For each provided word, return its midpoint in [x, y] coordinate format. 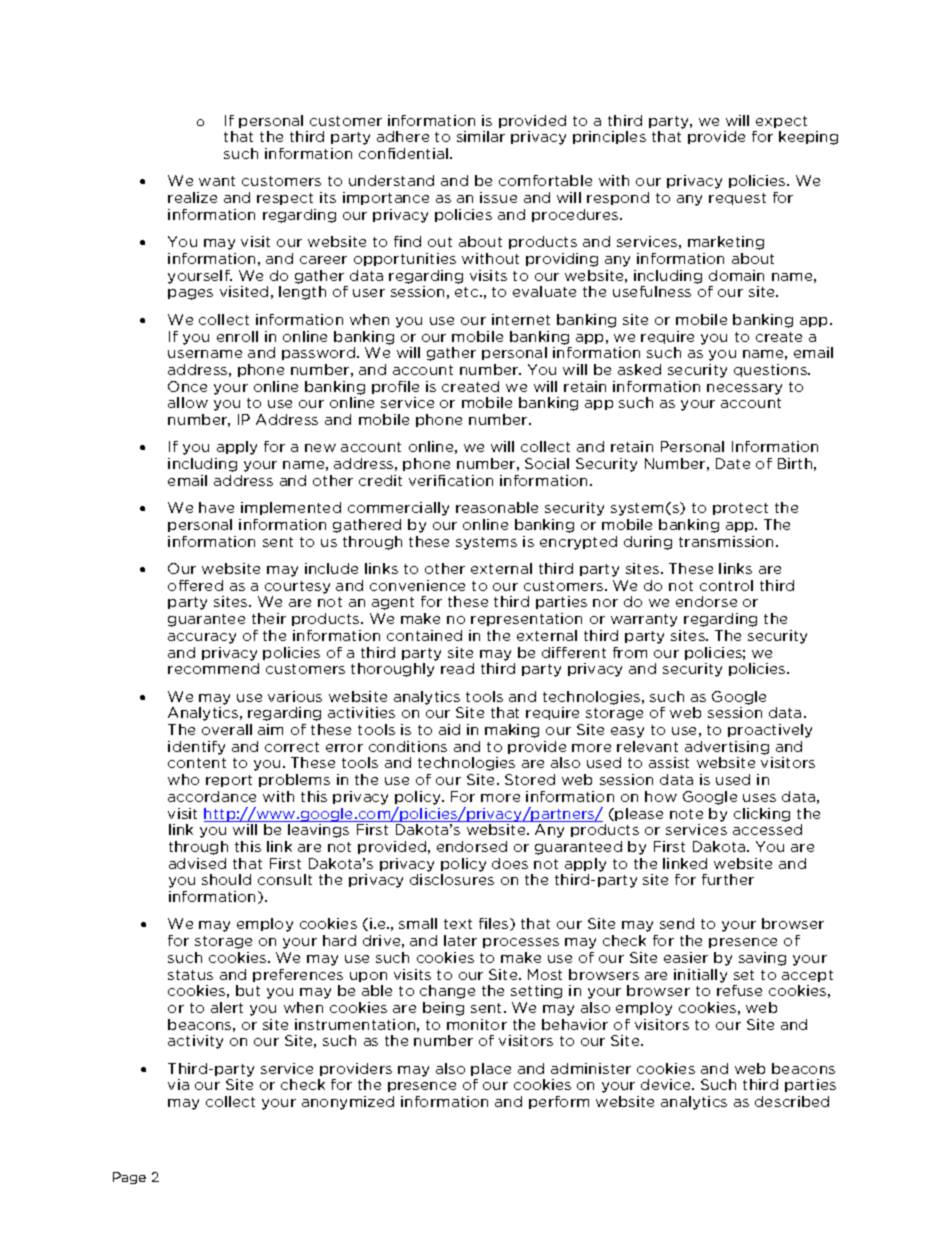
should [226, 879]
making [512, 731]
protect [740, 509]
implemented [291, 508]
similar [481, 136]
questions [772, 370]
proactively [770, 731]
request [737, 199]
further [728, 879]
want [217, 181]
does [510, 863]
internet [521, 319]
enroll [237, 336]
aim [270, 729]
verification [451, 480]
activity [195, 1042]
